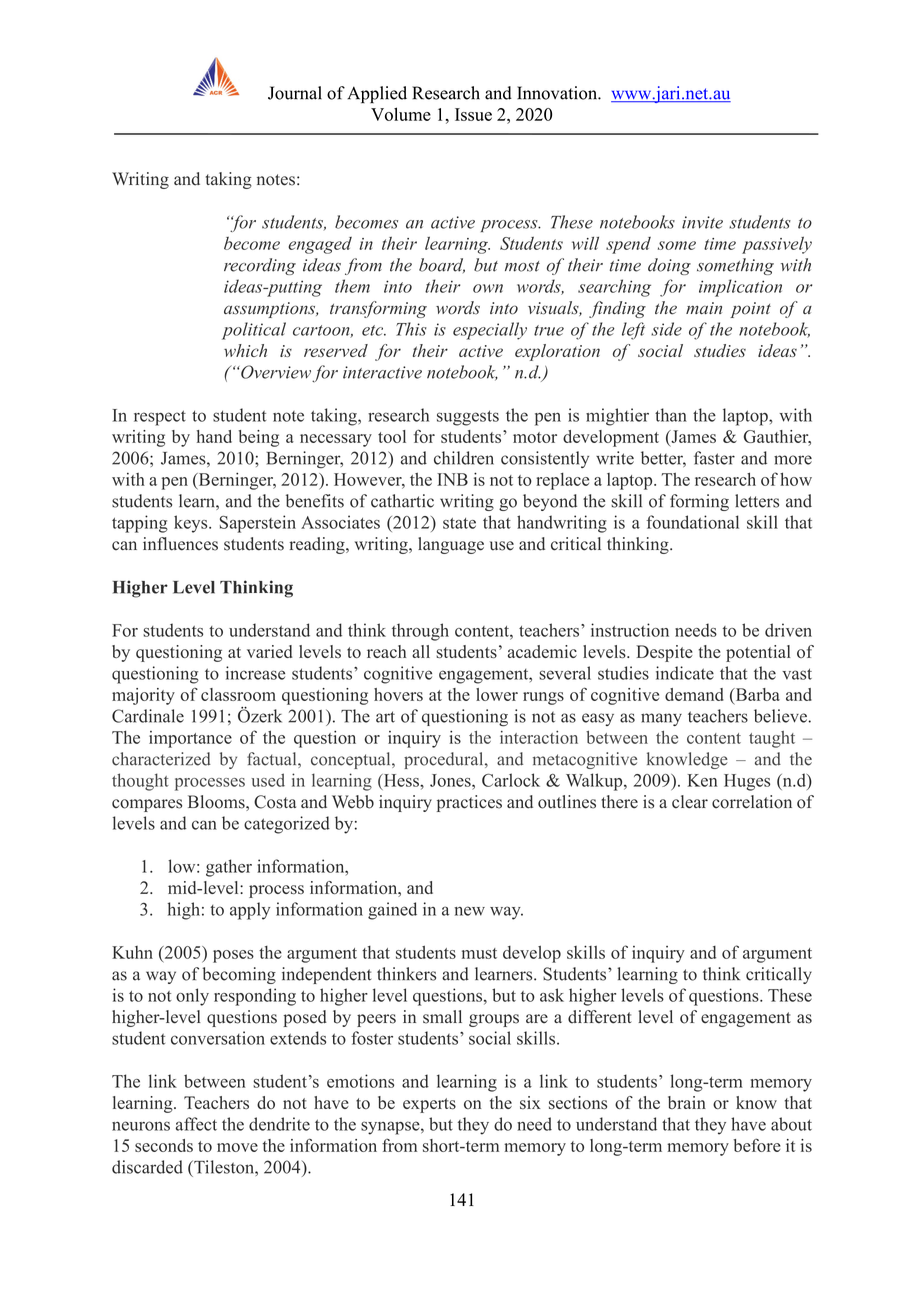 Image resolution: width=924 pixels, height=1308 pixels. Describe the element at coordinates (254, 331) in the screenshot. I see `political` at that location.
